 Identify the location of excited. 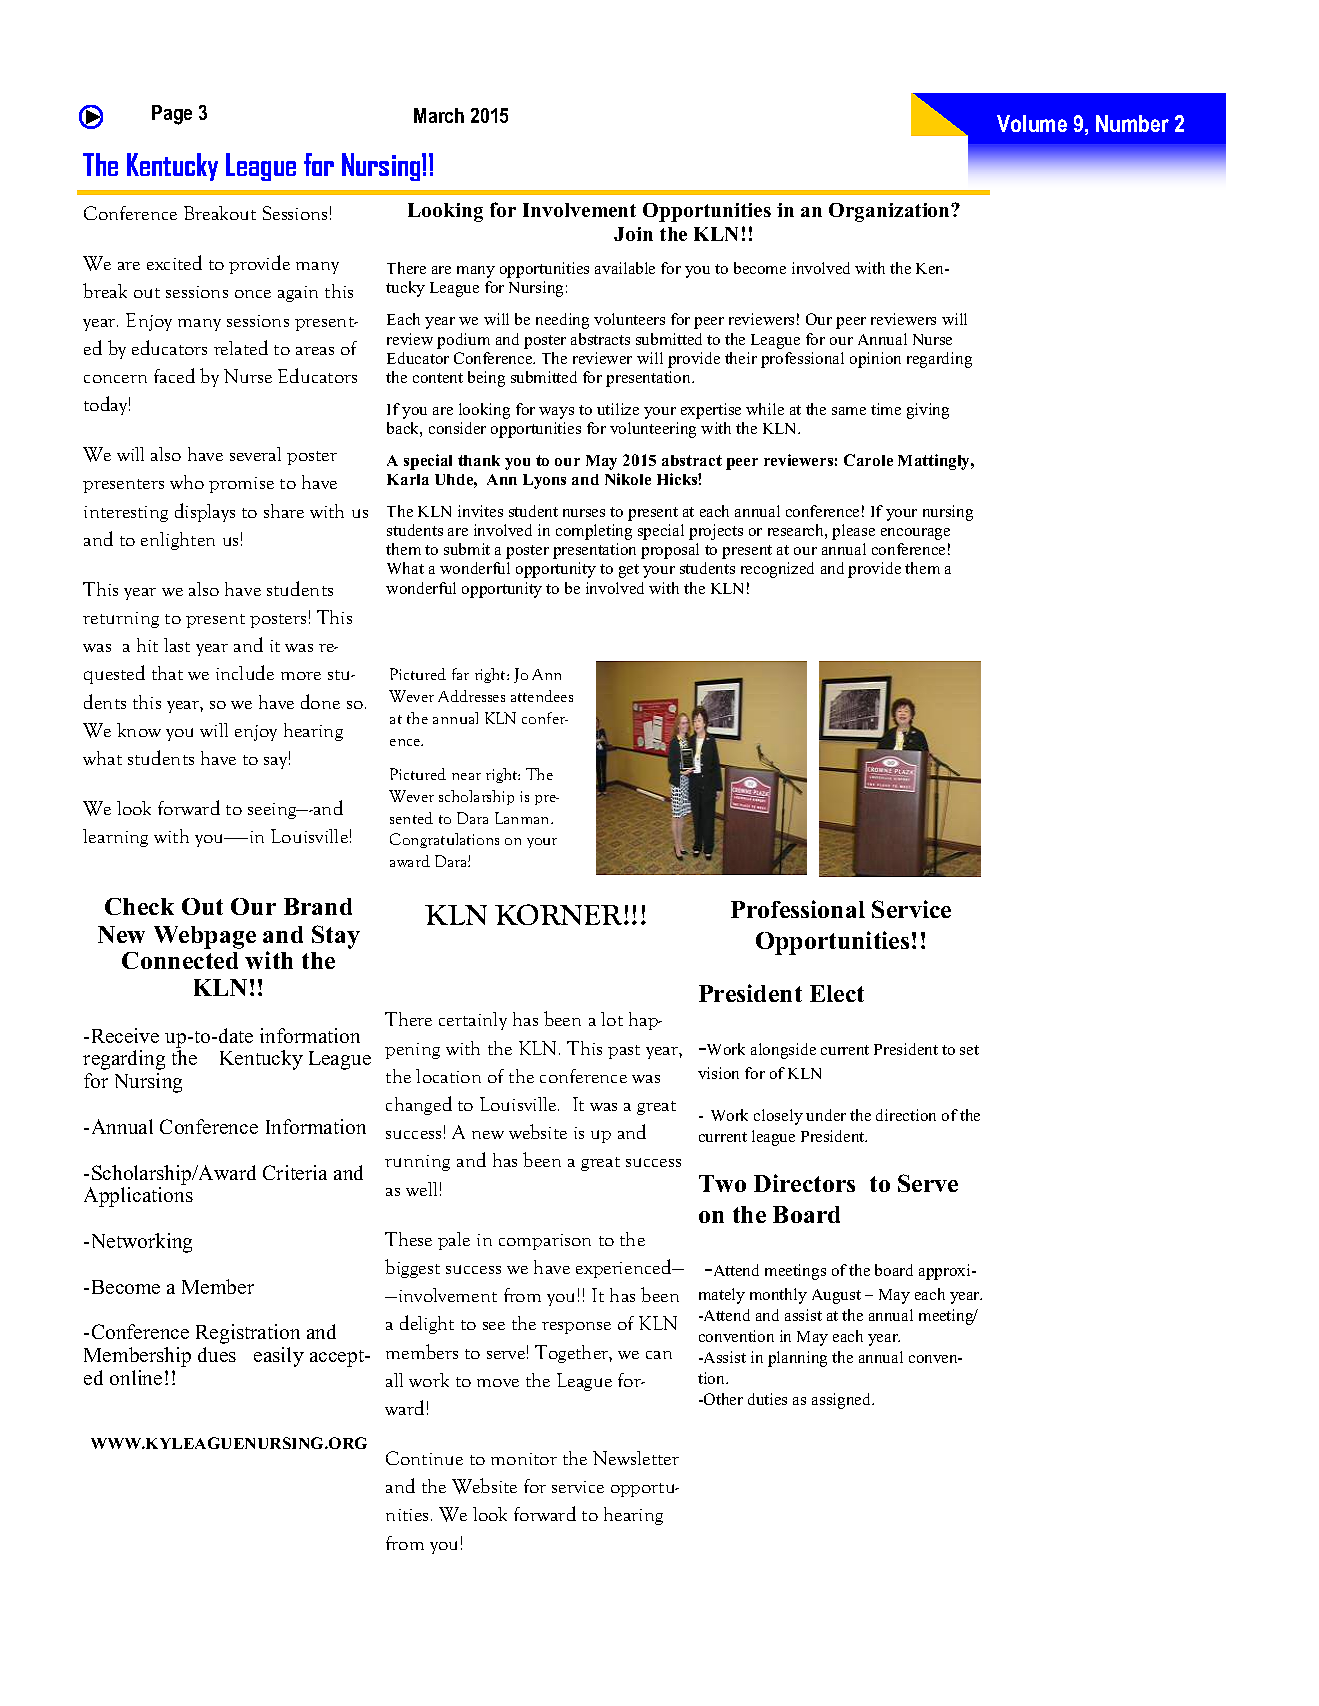
(174, 262).
